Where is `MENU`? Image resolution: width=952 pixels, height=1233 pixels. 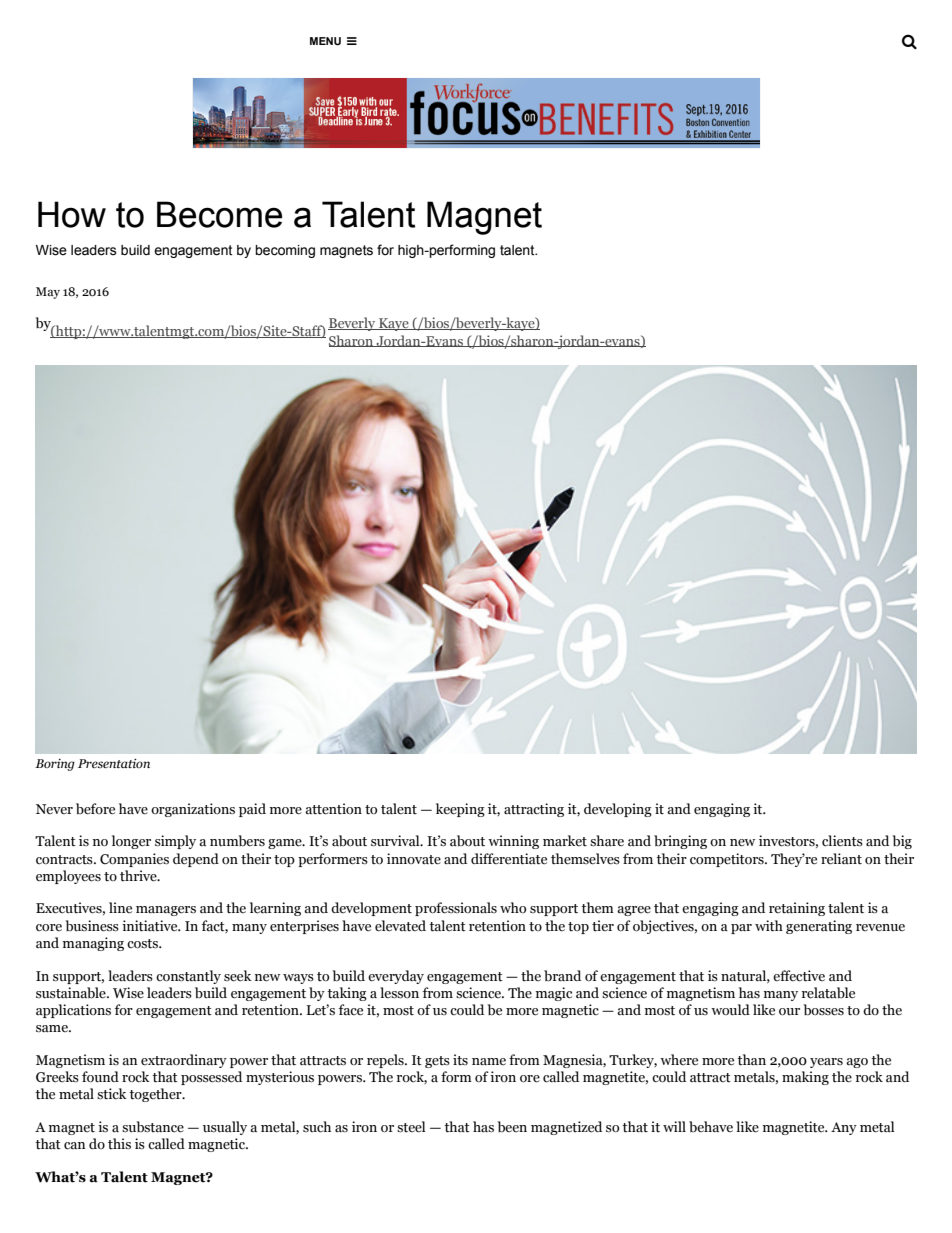 MENU is located at coordinates (325, 41).
